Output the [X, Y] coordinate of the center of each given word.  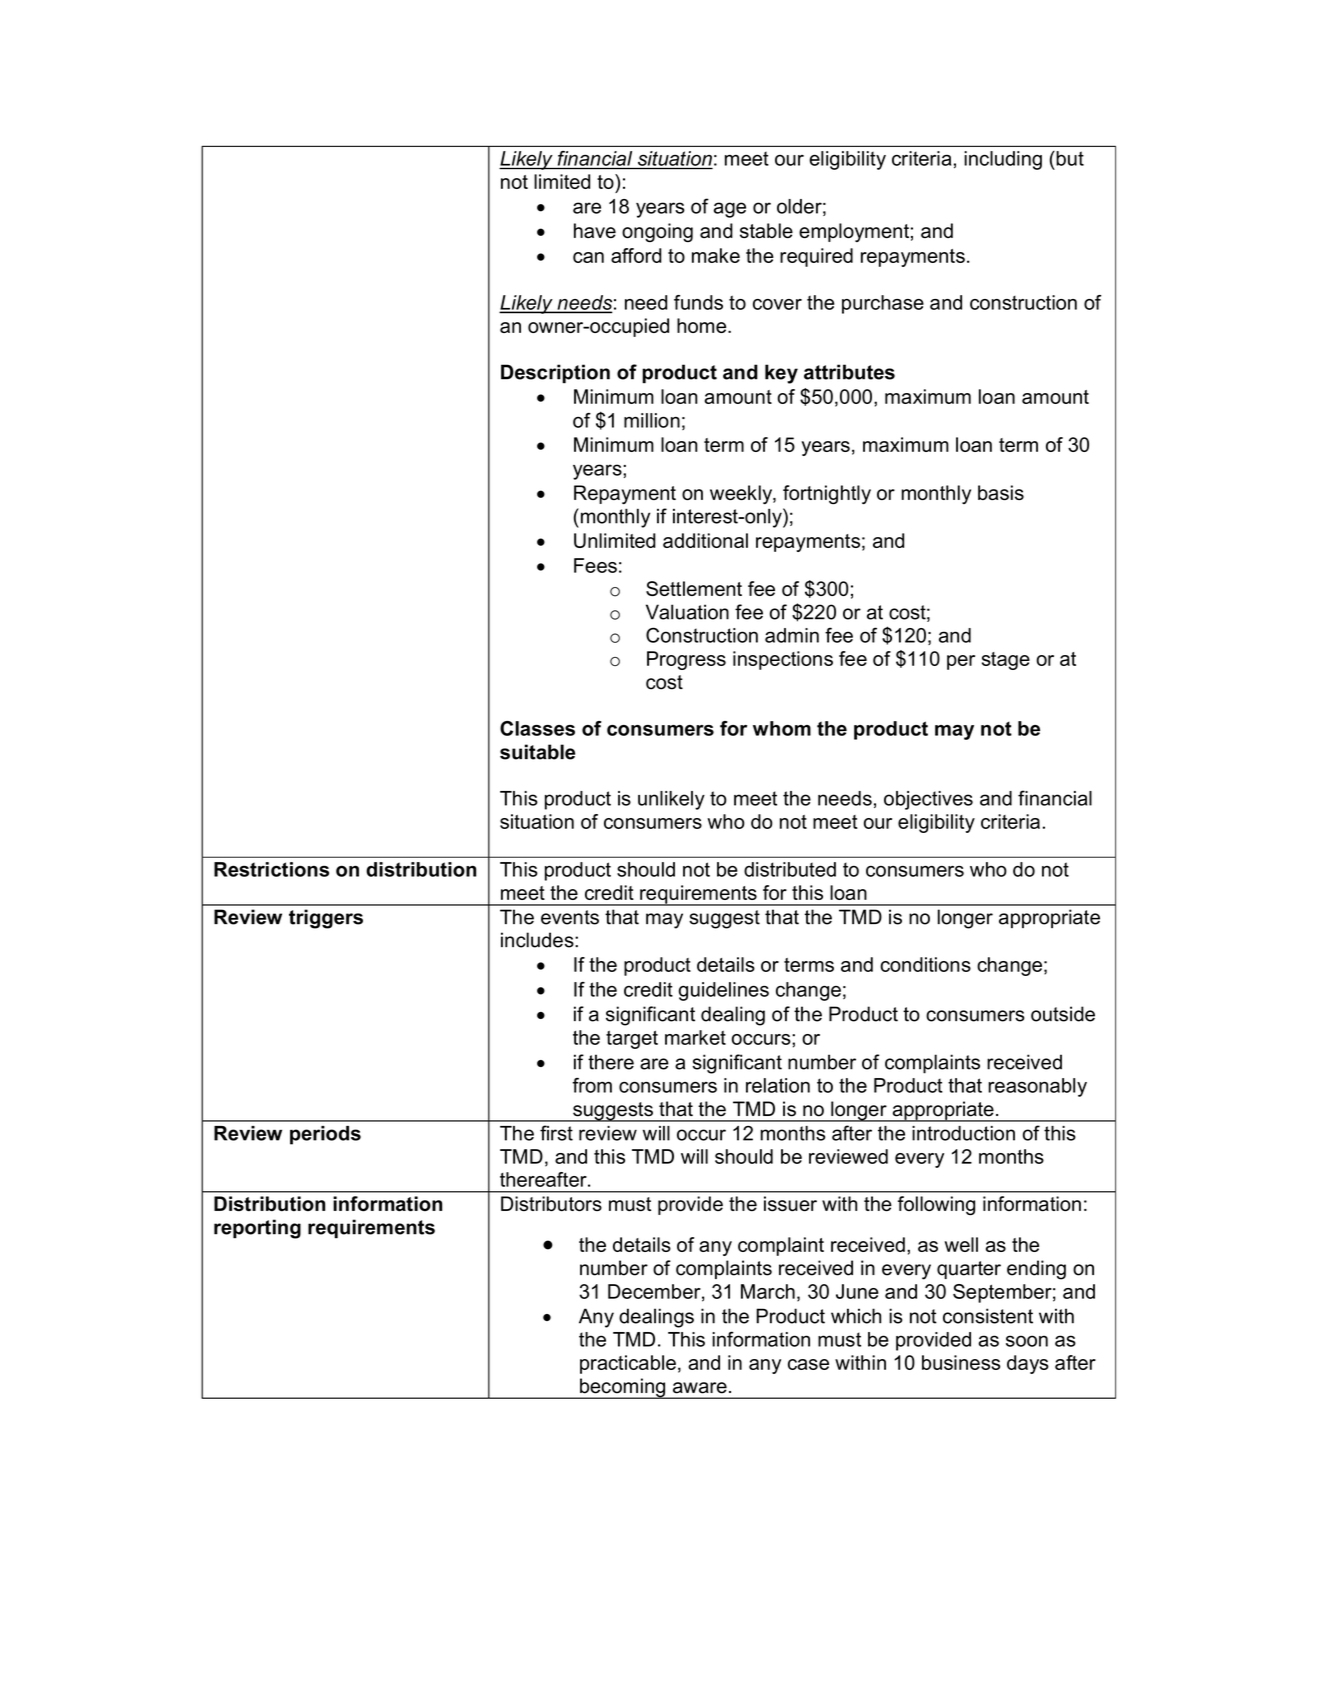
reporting [257, 1229]
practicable [628, 1364]
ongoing [657, 232]
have [595, 230]
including [1003, 160]
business [961, 1362]
